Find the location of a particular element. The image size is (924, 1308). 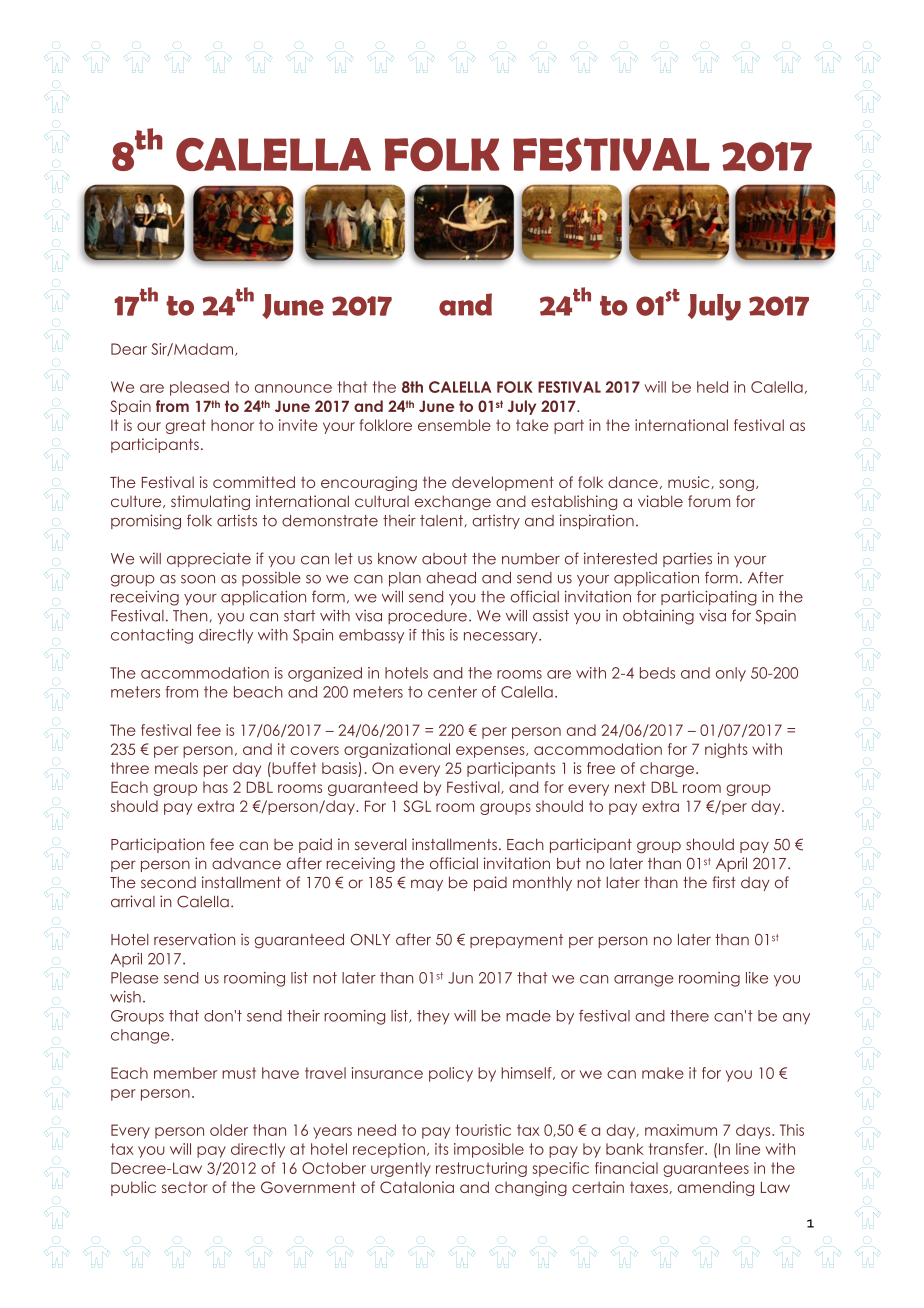

ensemble is located at coordinates (454, 425).
